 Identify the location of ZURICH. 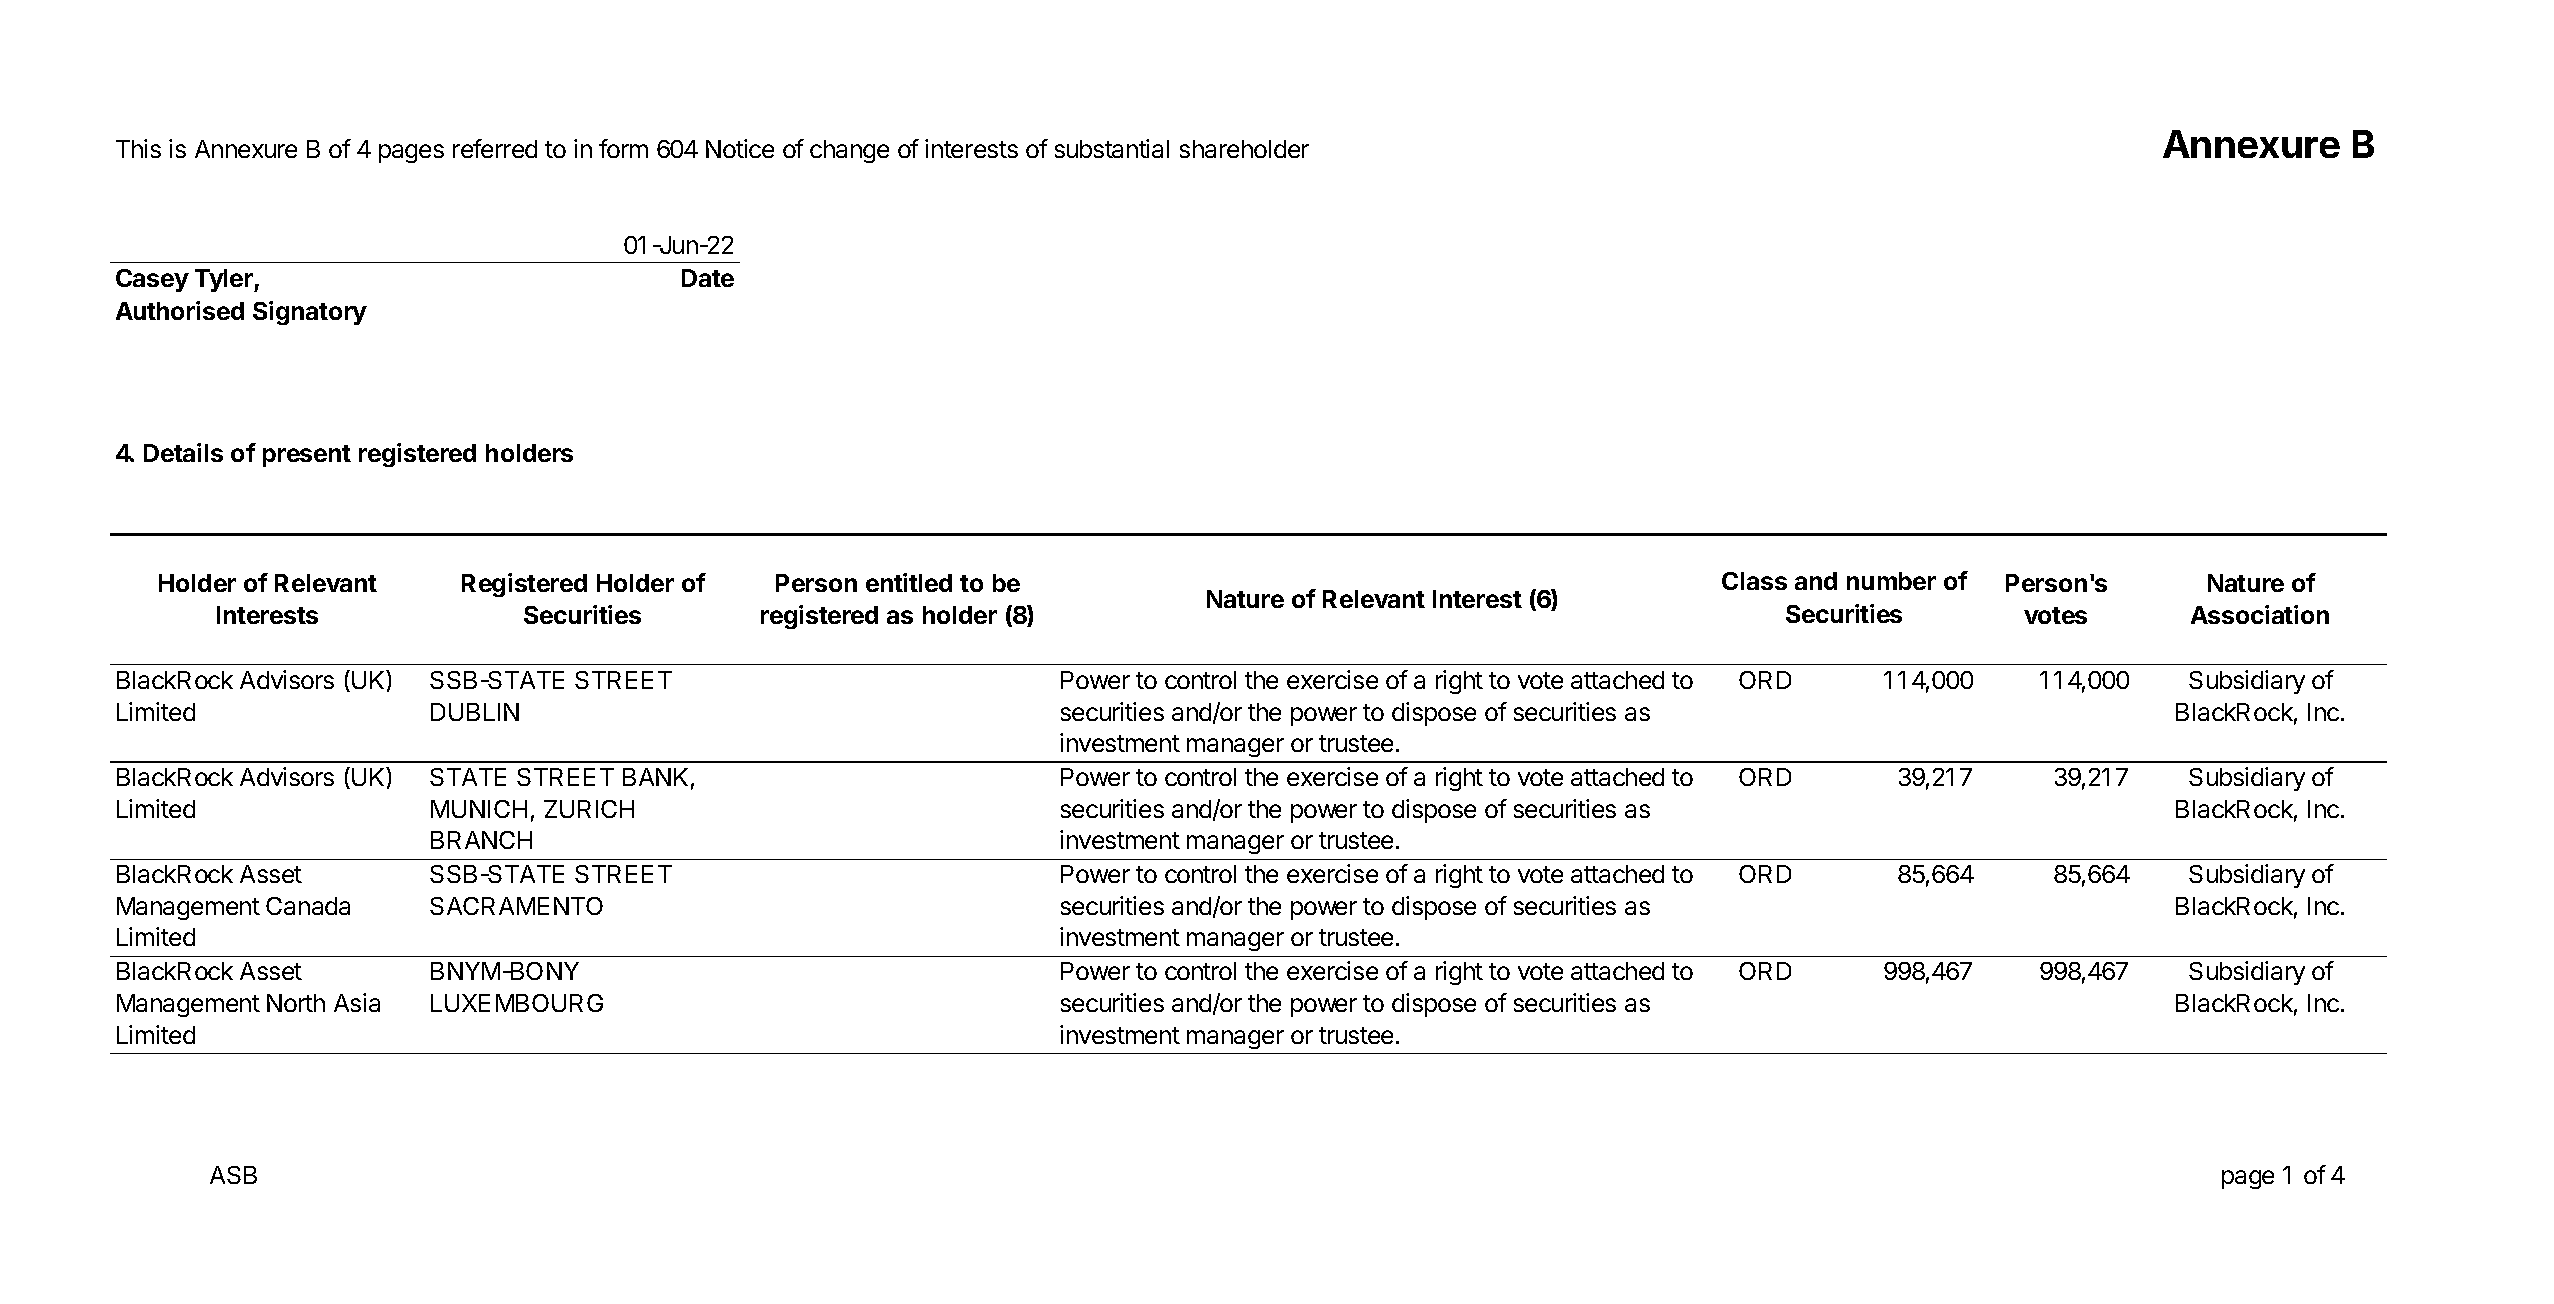
(589, 809).
